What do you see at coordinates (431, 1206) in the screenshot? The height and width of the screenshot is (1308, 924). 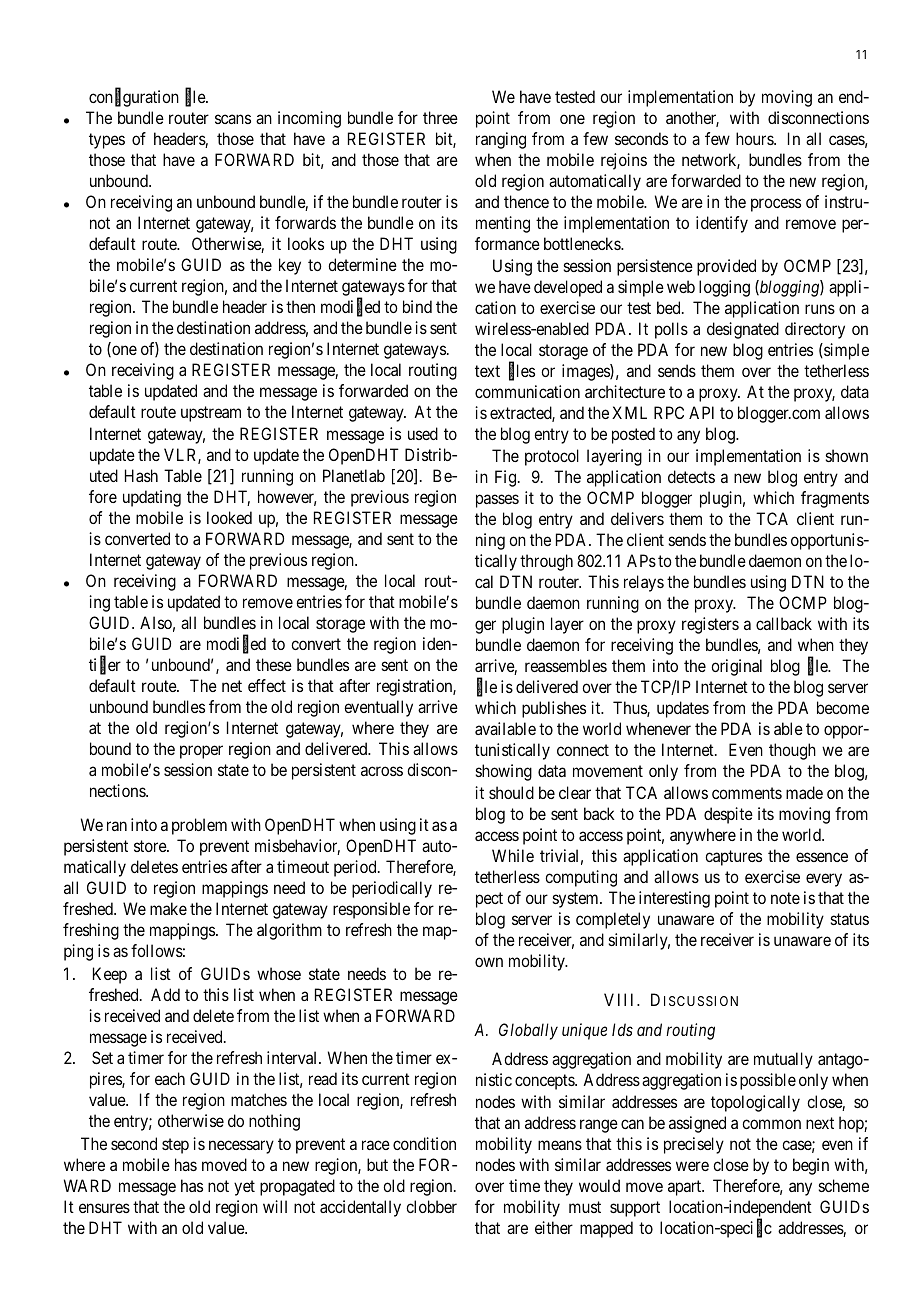 I see `clobber` at bounding box center [431, 1206].
